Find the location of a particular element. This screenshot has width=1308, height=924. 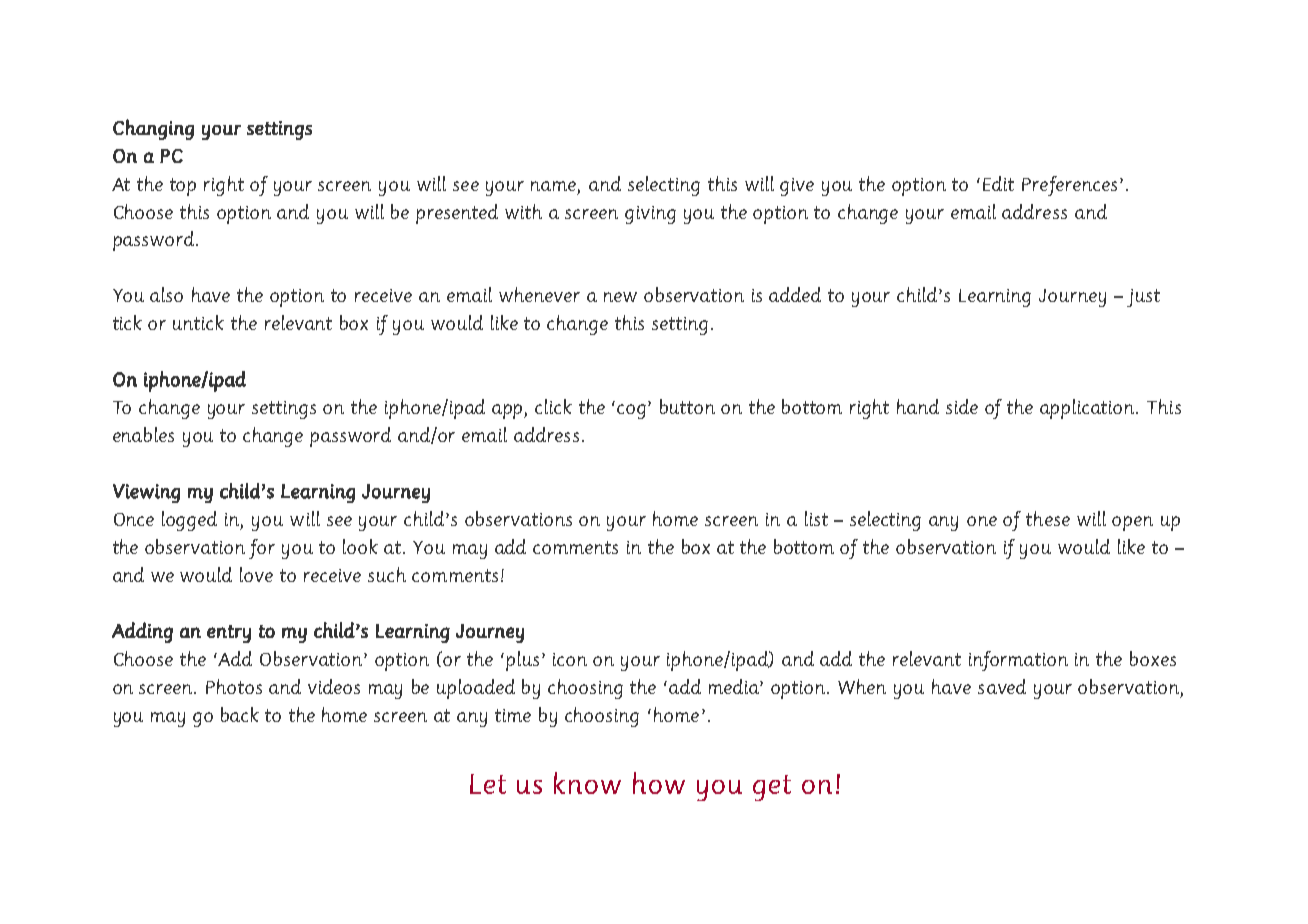

cog is located at coordinates (633, 411).
